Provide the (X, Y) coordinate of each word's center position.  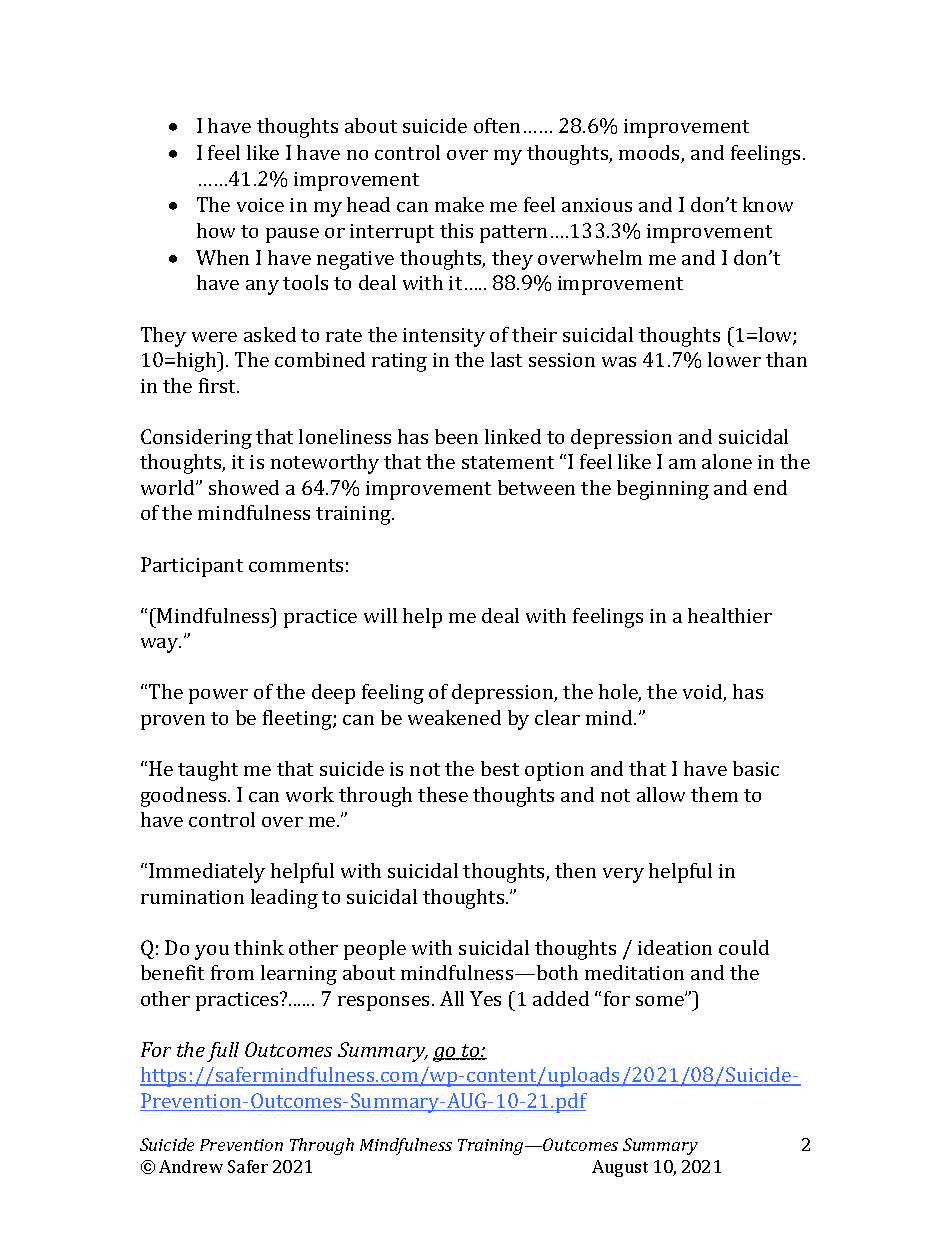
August (620, 1168)
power (218, 696)
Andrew (191, 1166)
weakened (454, 717)
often (497, 125)
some (661, 1000)
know (768, 204)
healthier (730, 615)
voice (260, 205)
